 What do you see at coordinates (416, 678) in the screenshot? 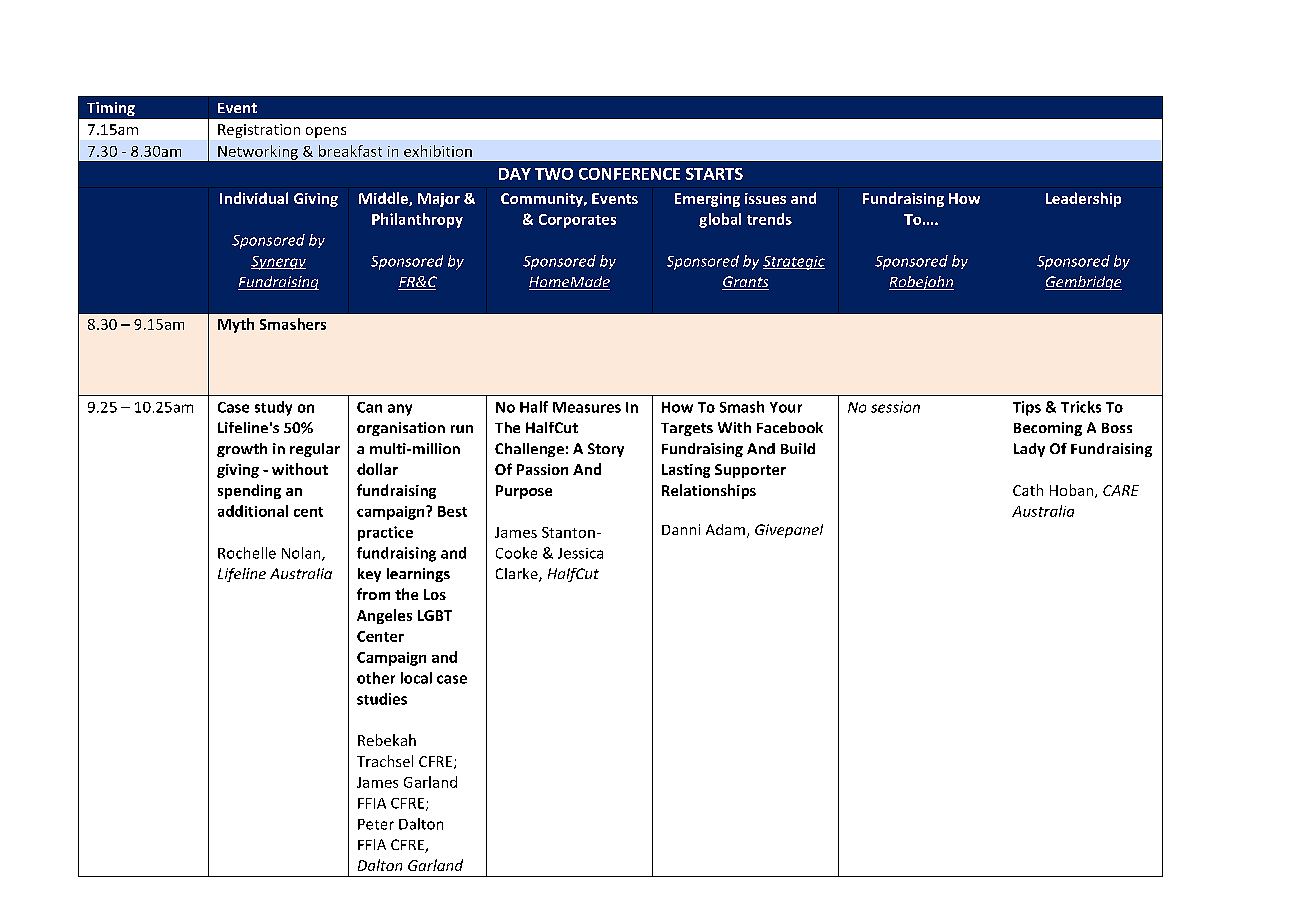
I see `local` at bounding box center [416, 678].
